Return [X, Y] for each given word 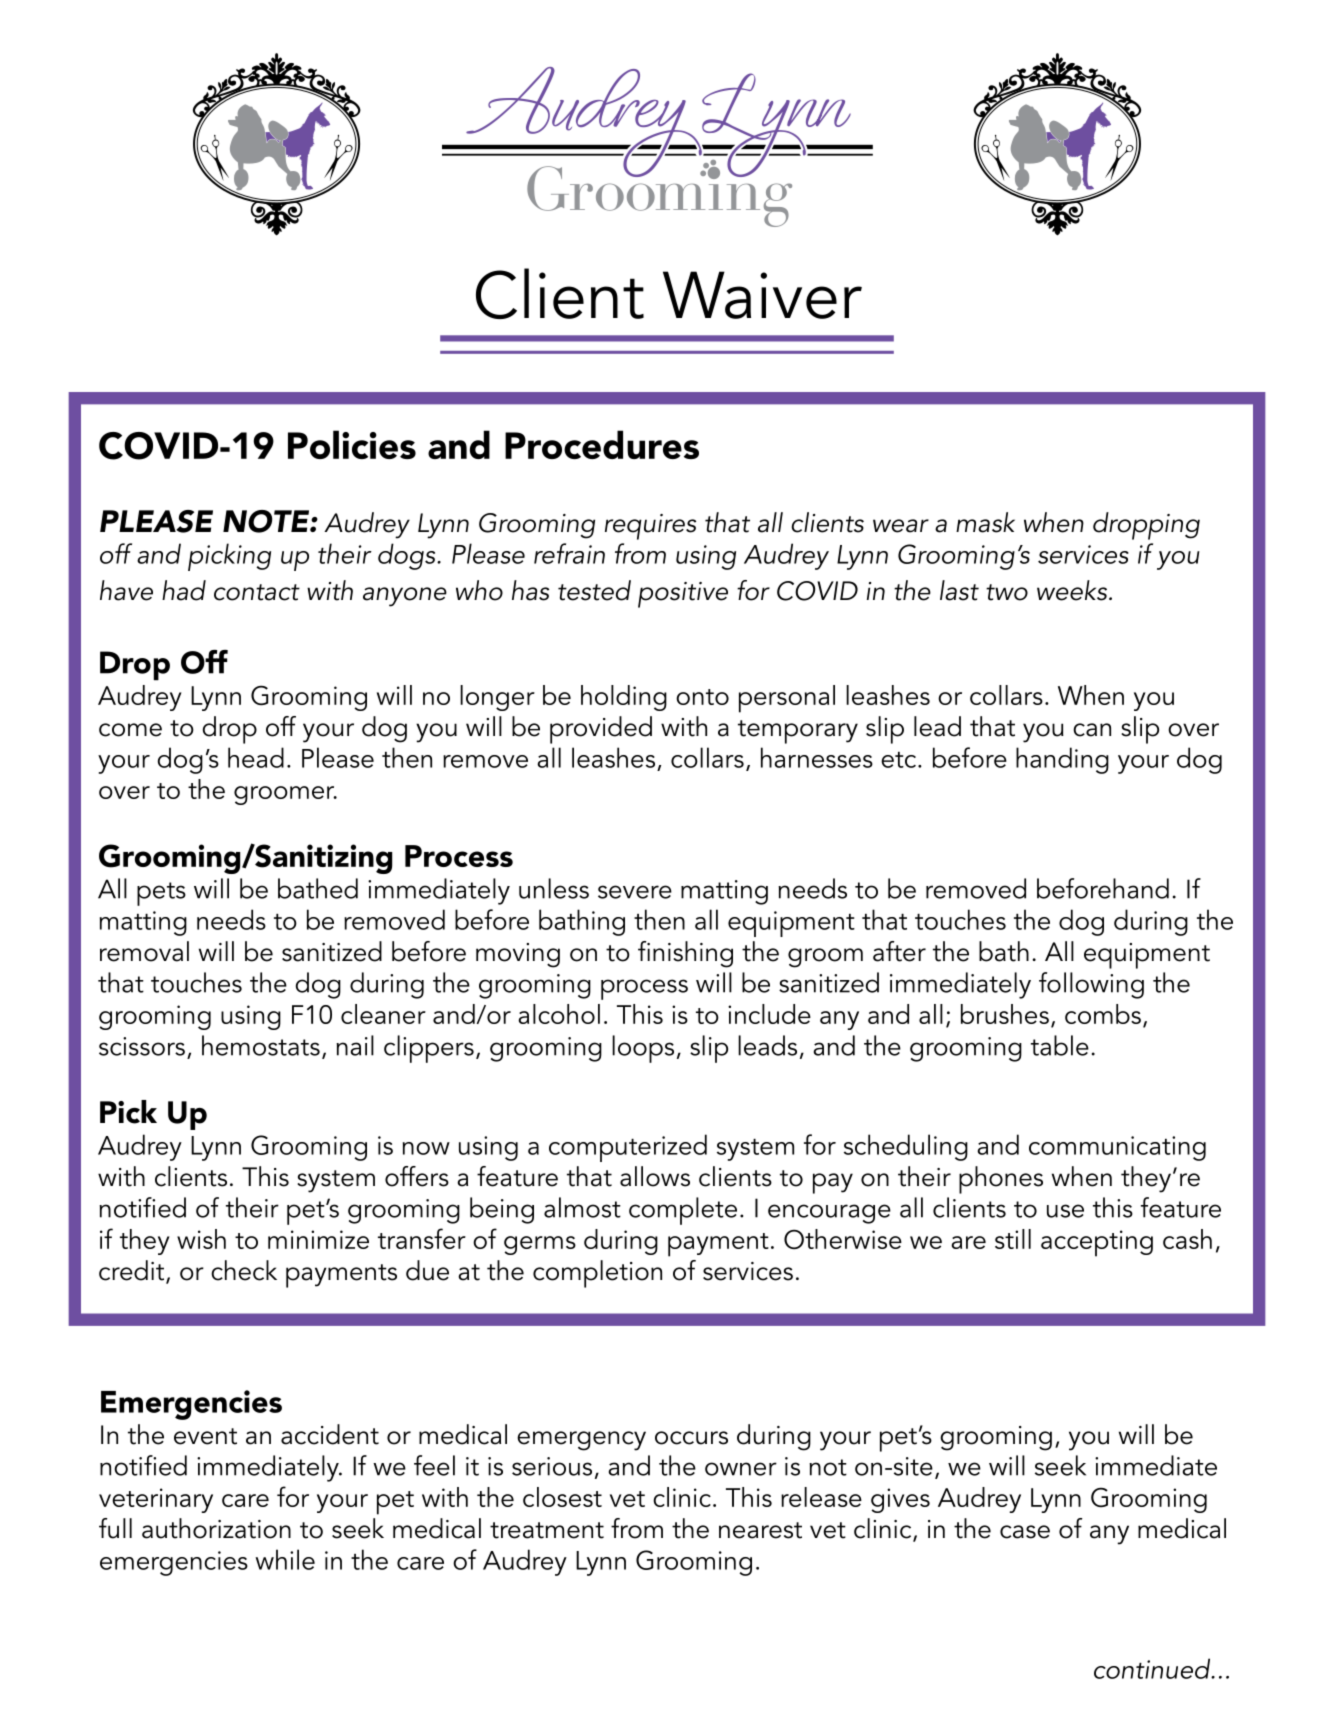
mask [985, 522]
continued [1153, 1668]
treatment [547, 1530]
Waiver [762, 295]
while [285, 1559]
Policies [352, 444]
